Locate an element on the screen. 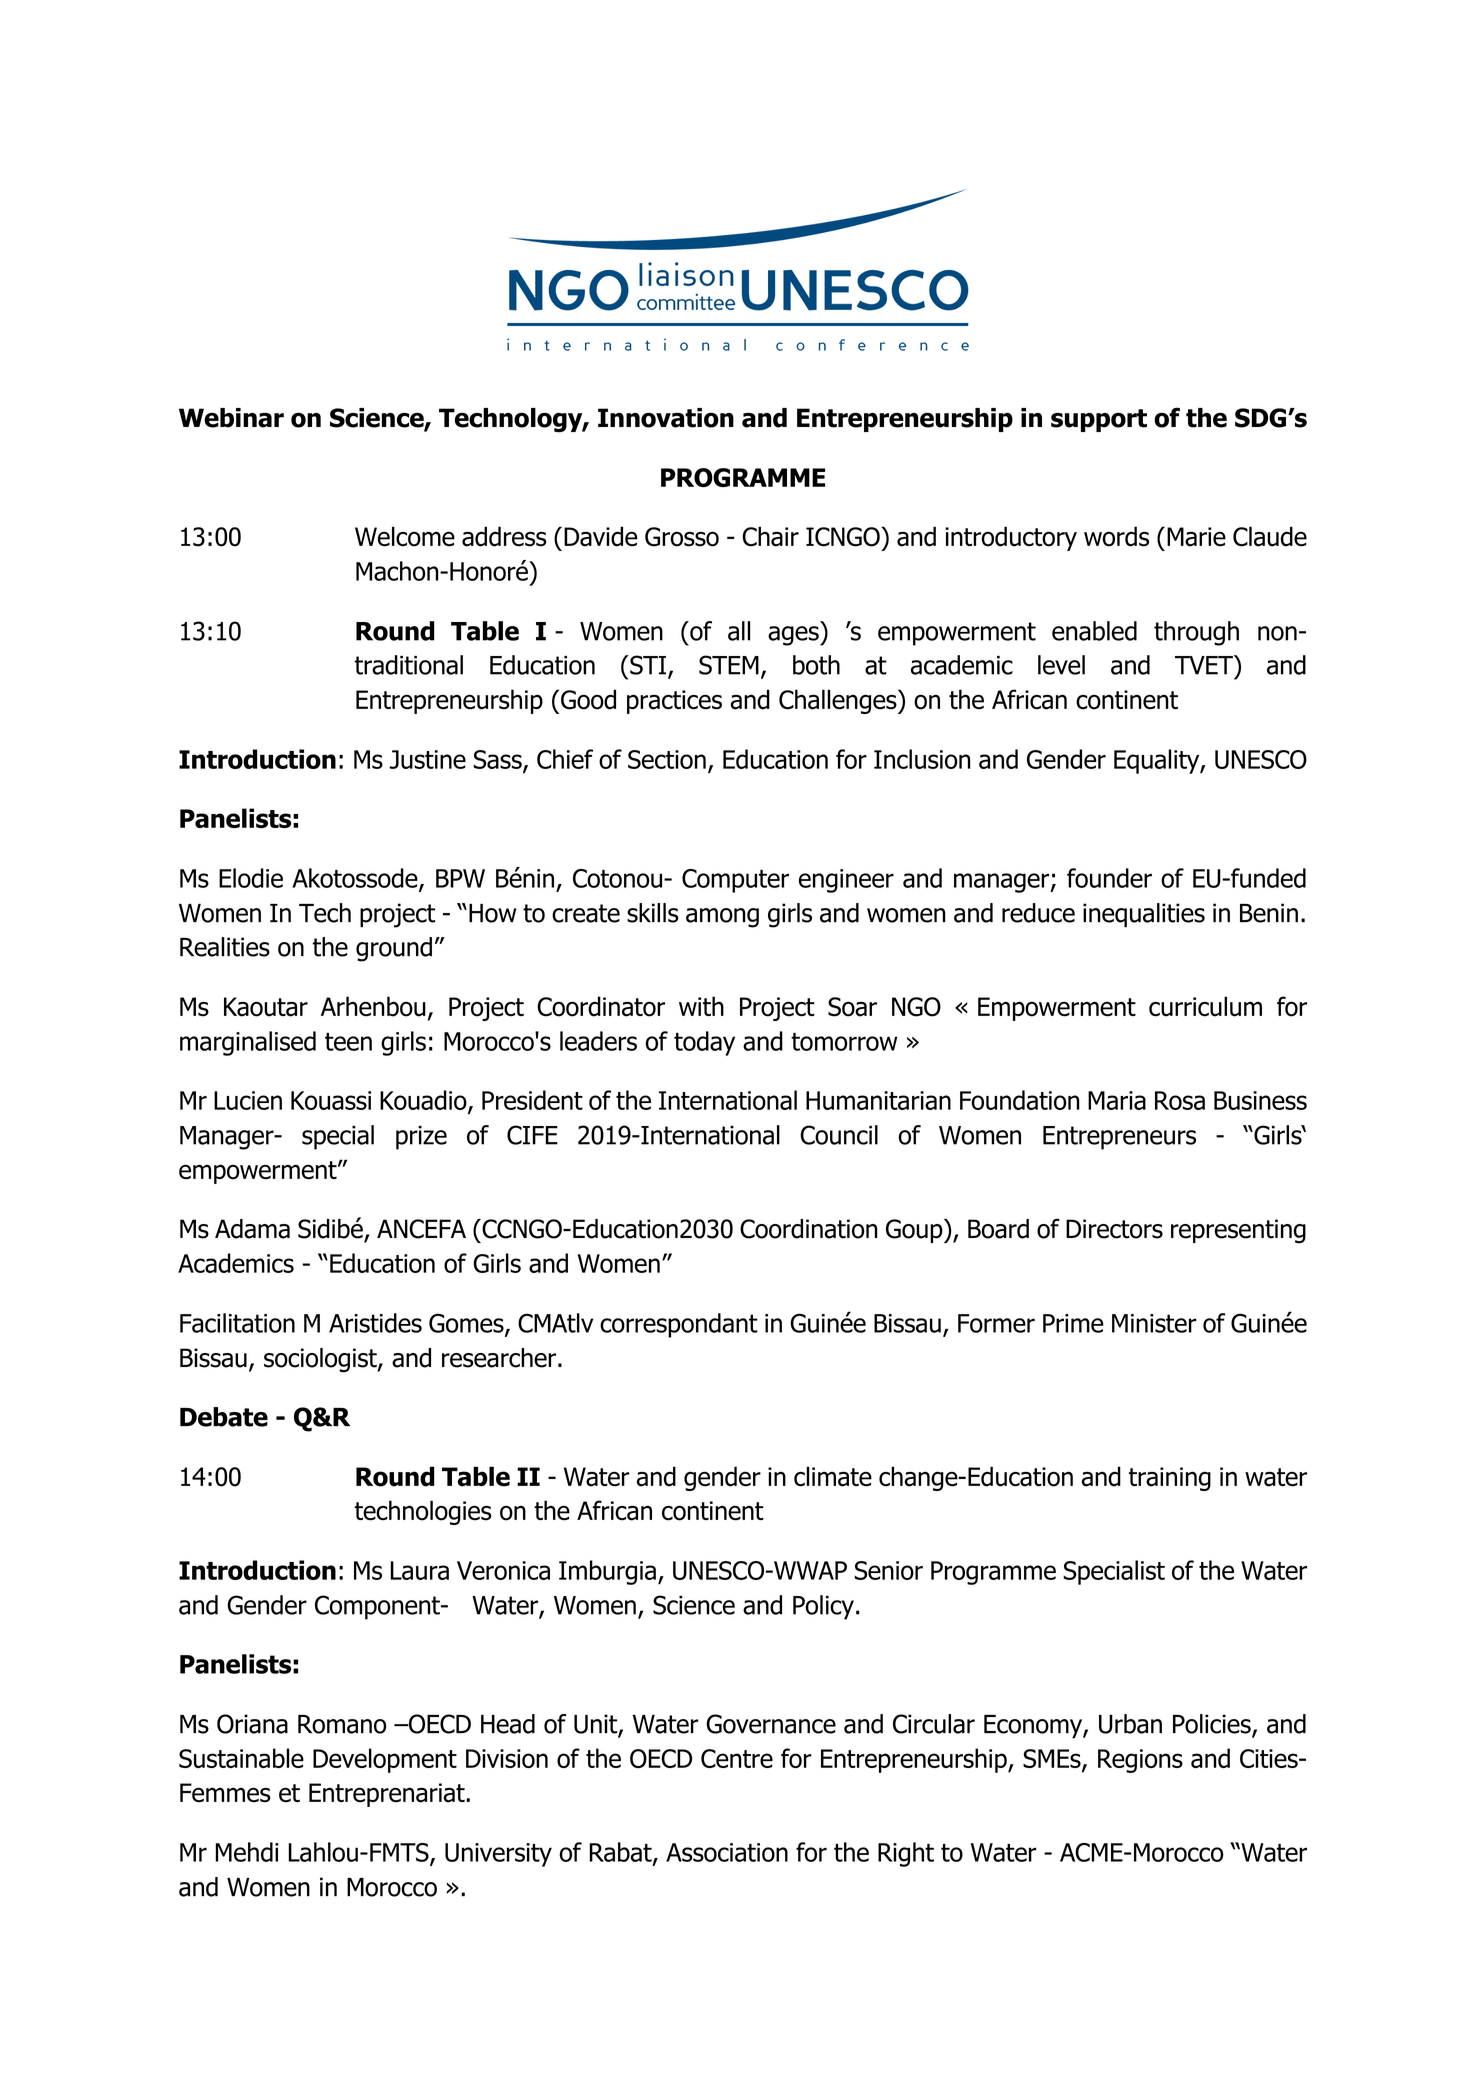 The height and width of the screenshot is (2095, 1481). prize is located at coordinates (421, 1138).
